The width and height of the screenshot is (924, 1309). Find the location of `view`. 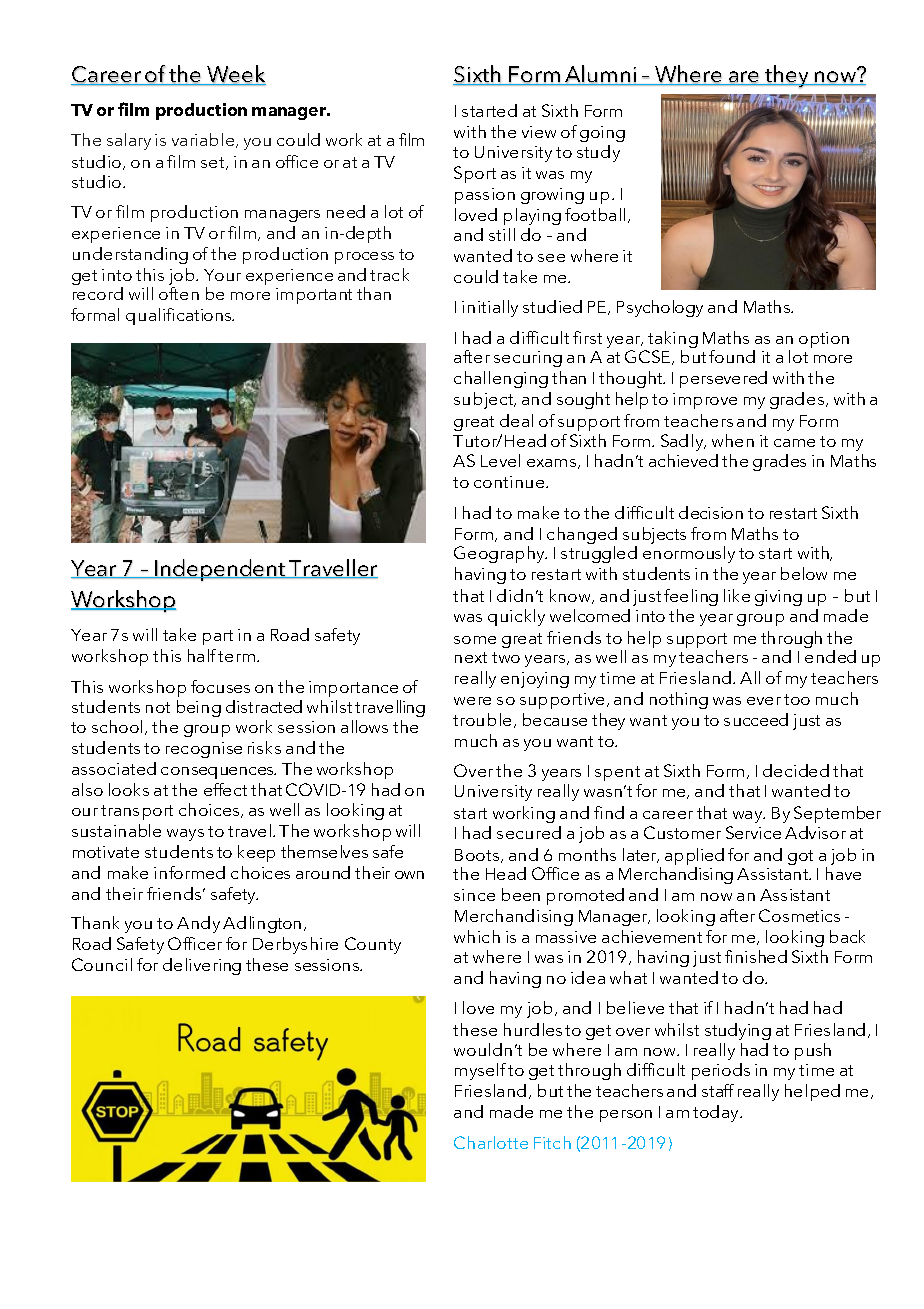

view is located at coordinates (539, 132).
